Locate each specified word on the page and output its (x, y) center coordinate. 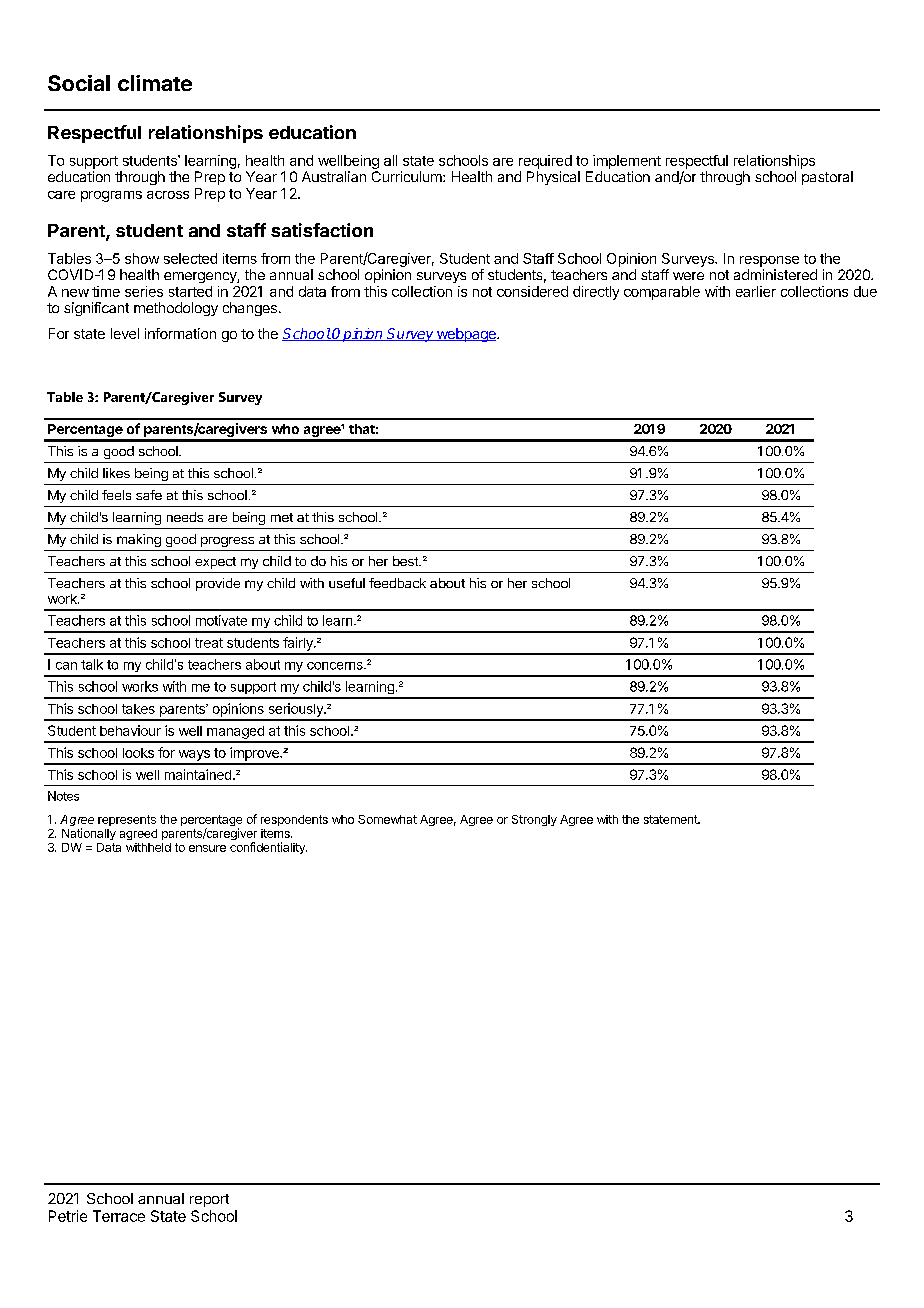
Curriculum (408, 176)
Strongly (534, 820)
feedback (397, 583)
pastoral (827, 178)
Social (79, 83)
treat (209, 643)
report (209, 1200)
